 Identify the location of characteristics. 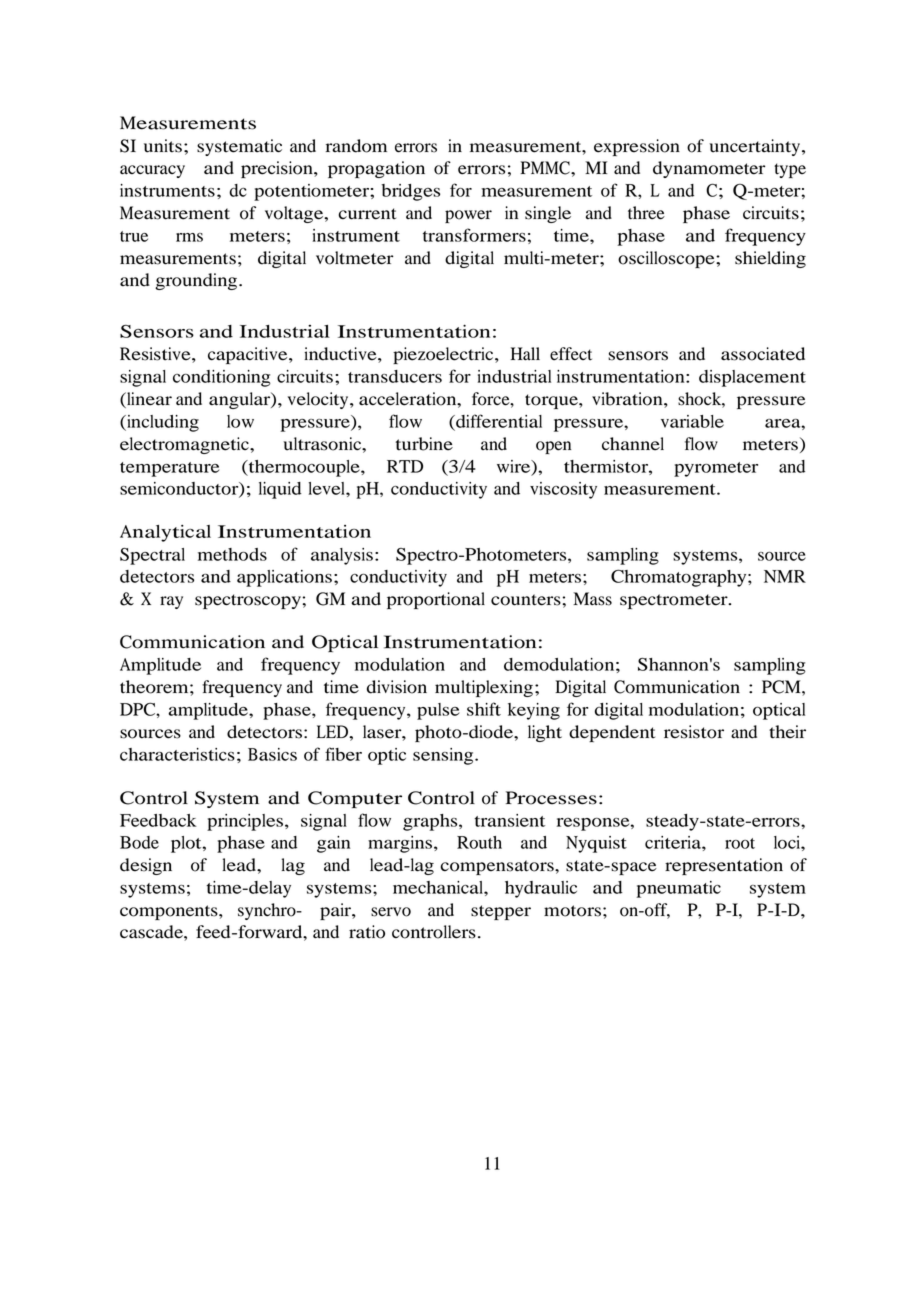
(177, 754).
